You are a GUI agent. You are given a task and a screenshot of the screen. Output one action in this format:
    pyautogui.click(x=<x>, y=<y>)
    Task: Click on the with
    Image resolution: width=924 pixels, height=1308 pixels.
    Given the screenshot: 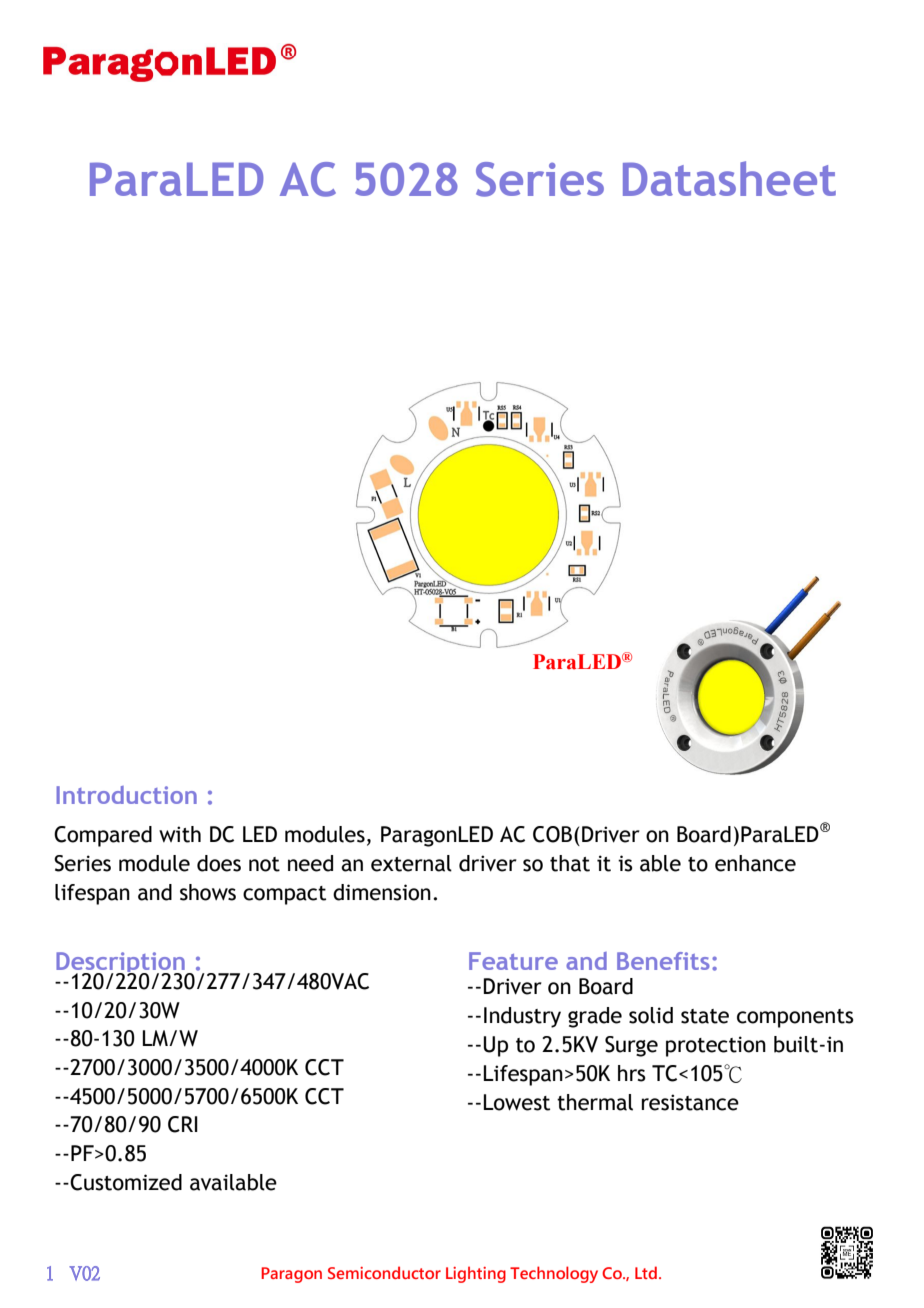 What is the action you would take?
    pyautogui.click(x=180, y=834)
